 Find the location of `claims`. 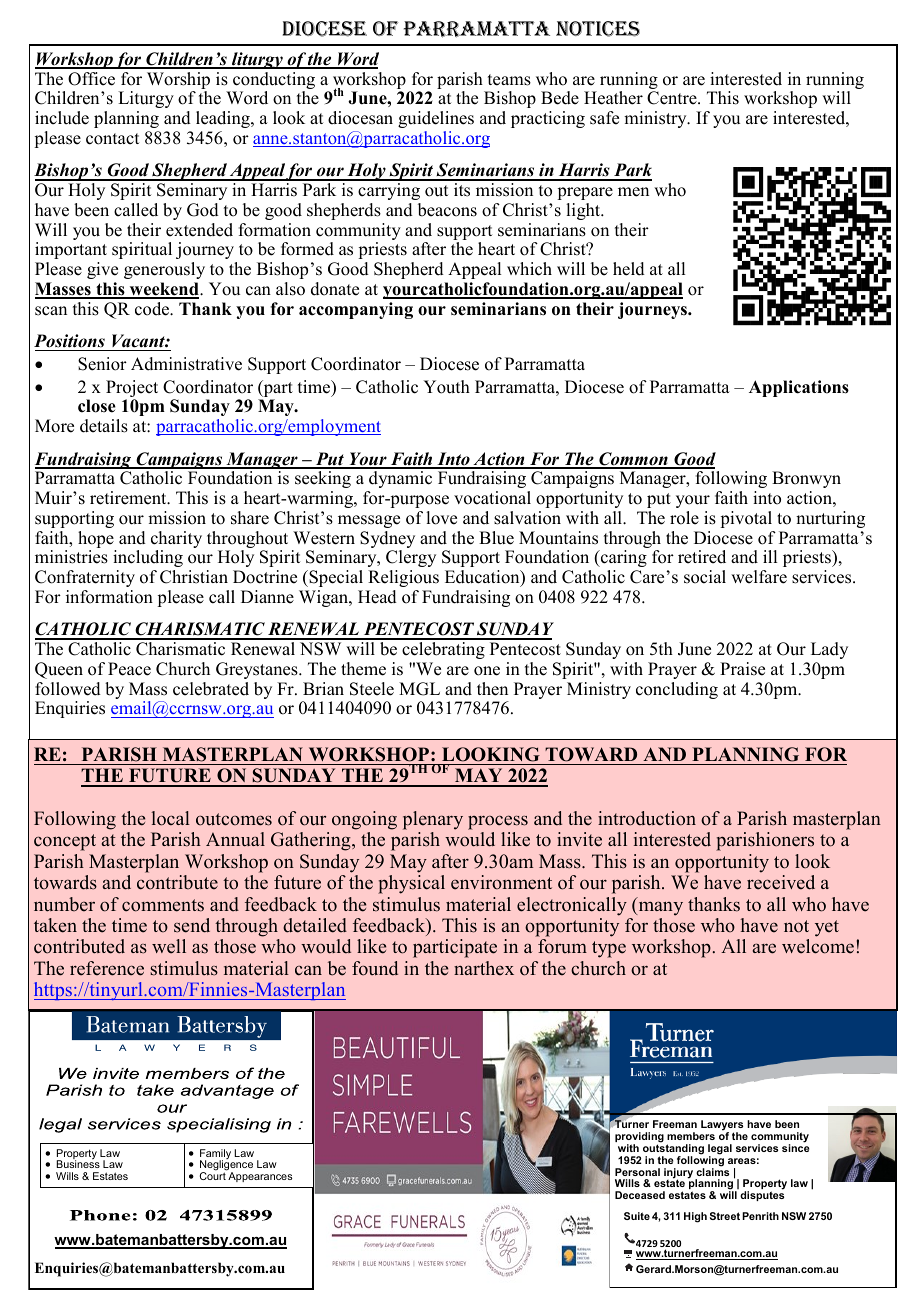

claims is located at coordinates (712, 1171).
